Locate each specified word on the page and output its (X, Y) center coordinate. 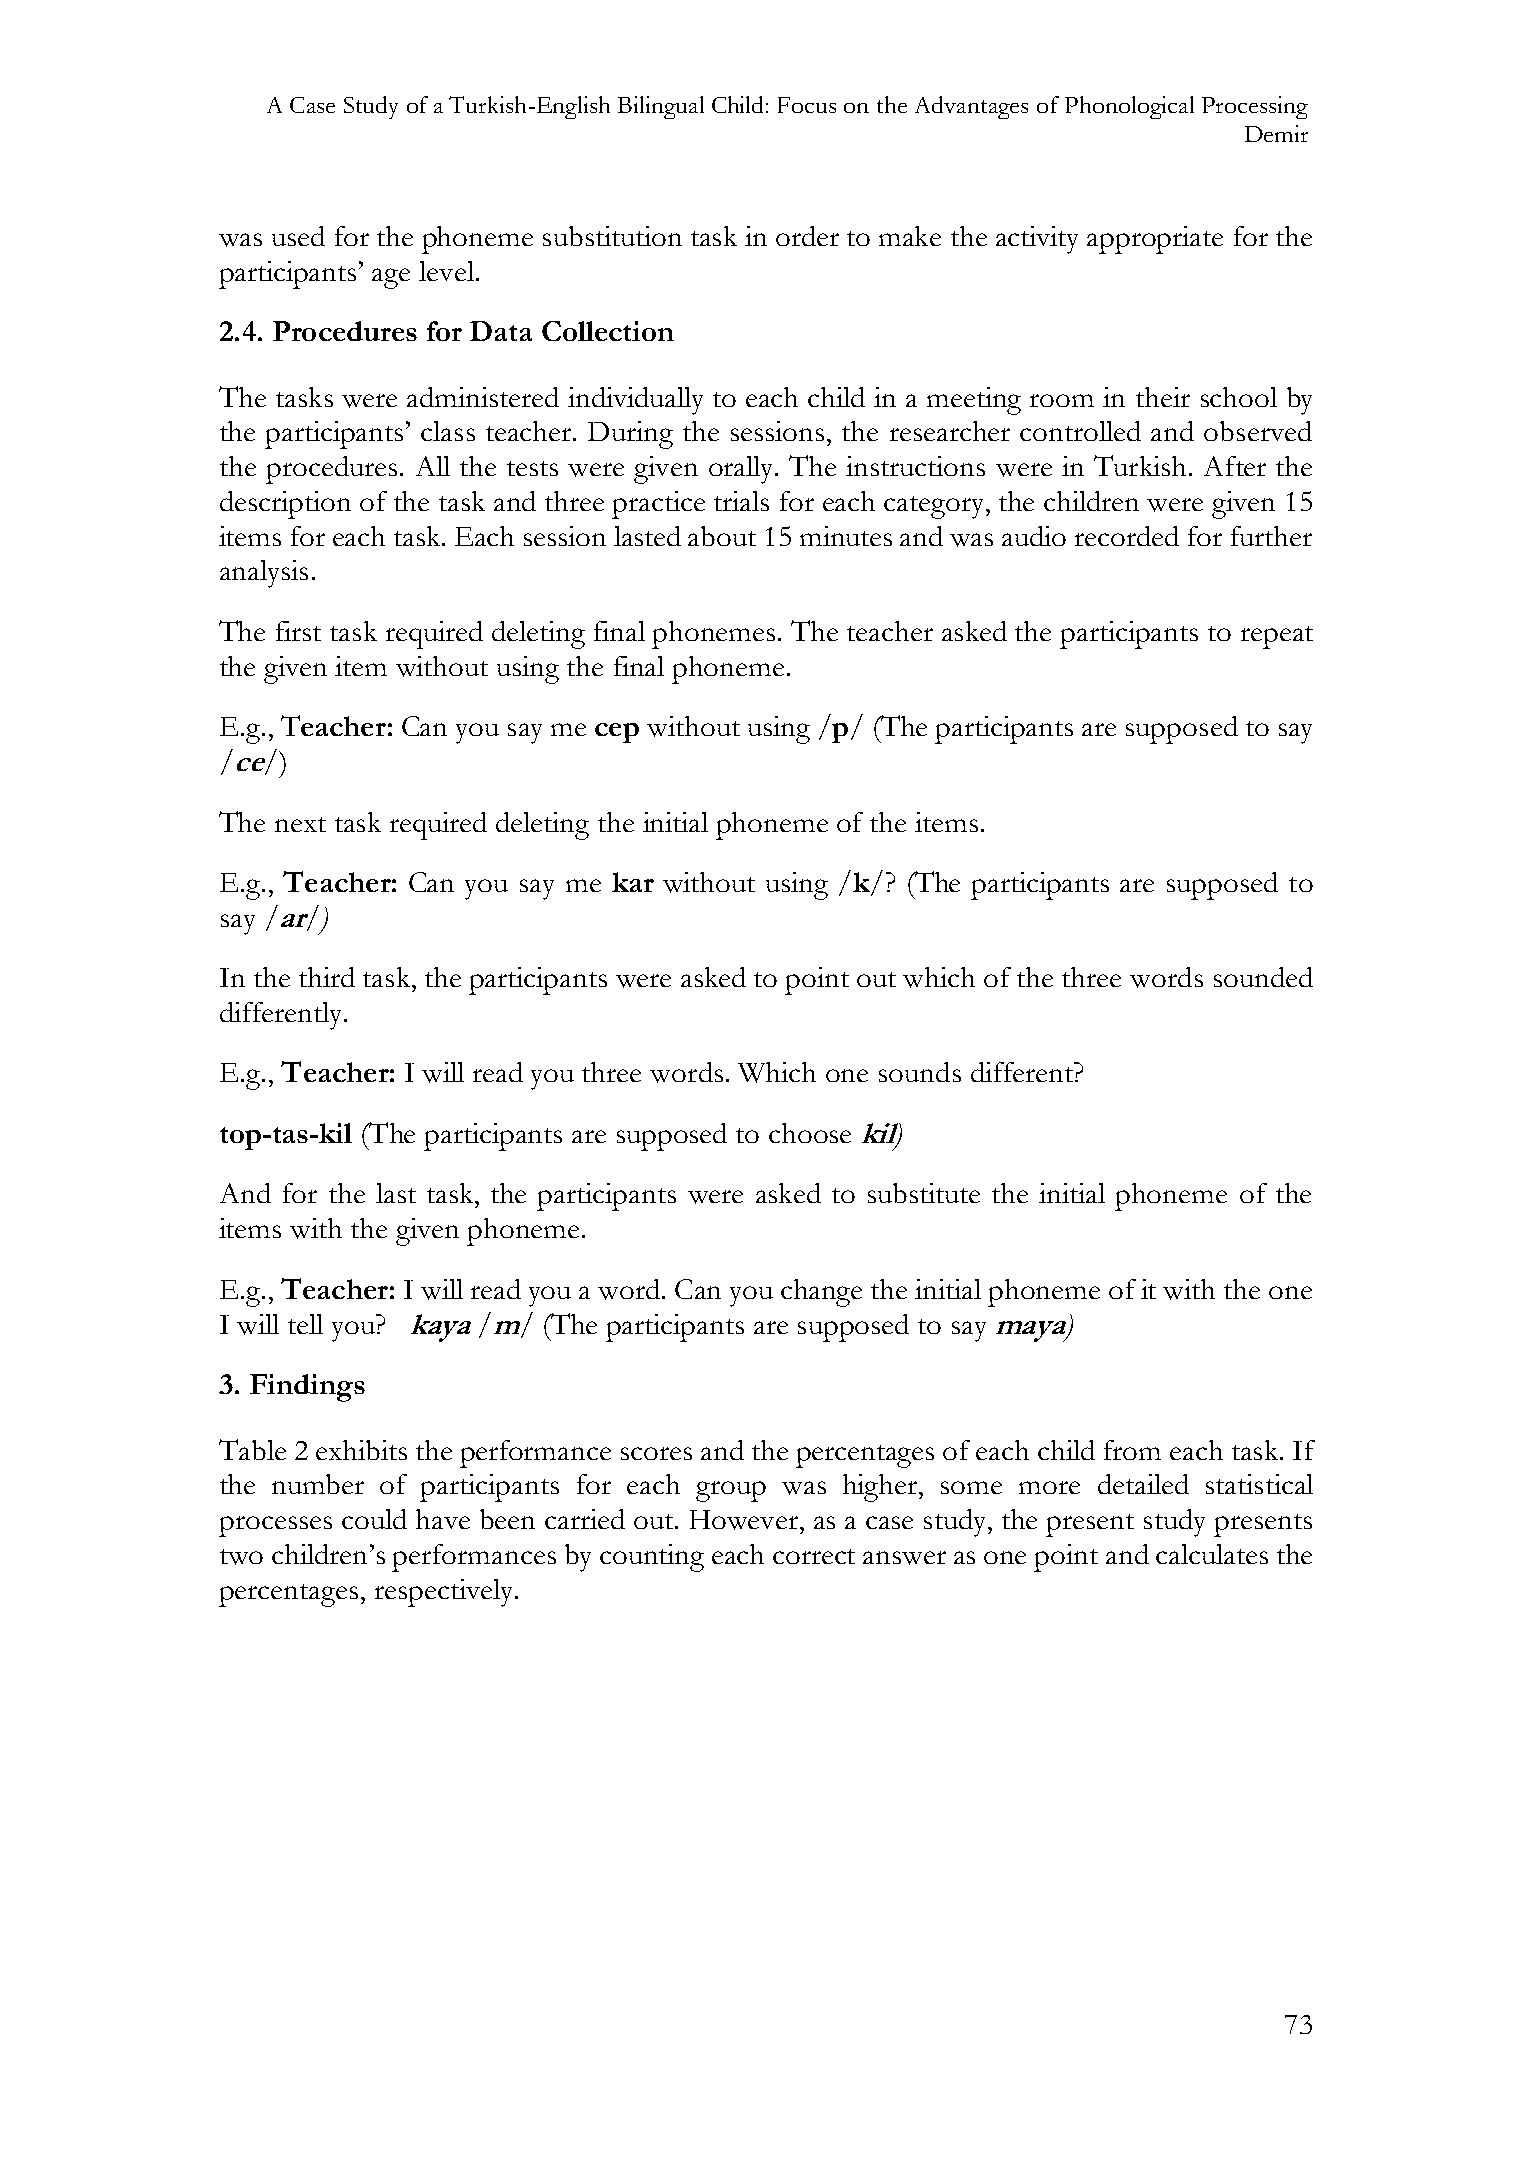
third (327, 977)
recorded (1127, 536)
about (722, 536)
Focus (807, 105)
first (298, 631)
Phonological (1129, 107)
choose (810, 1133)
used (298, 236)
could (374, 1519)
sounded (1263, 977)
